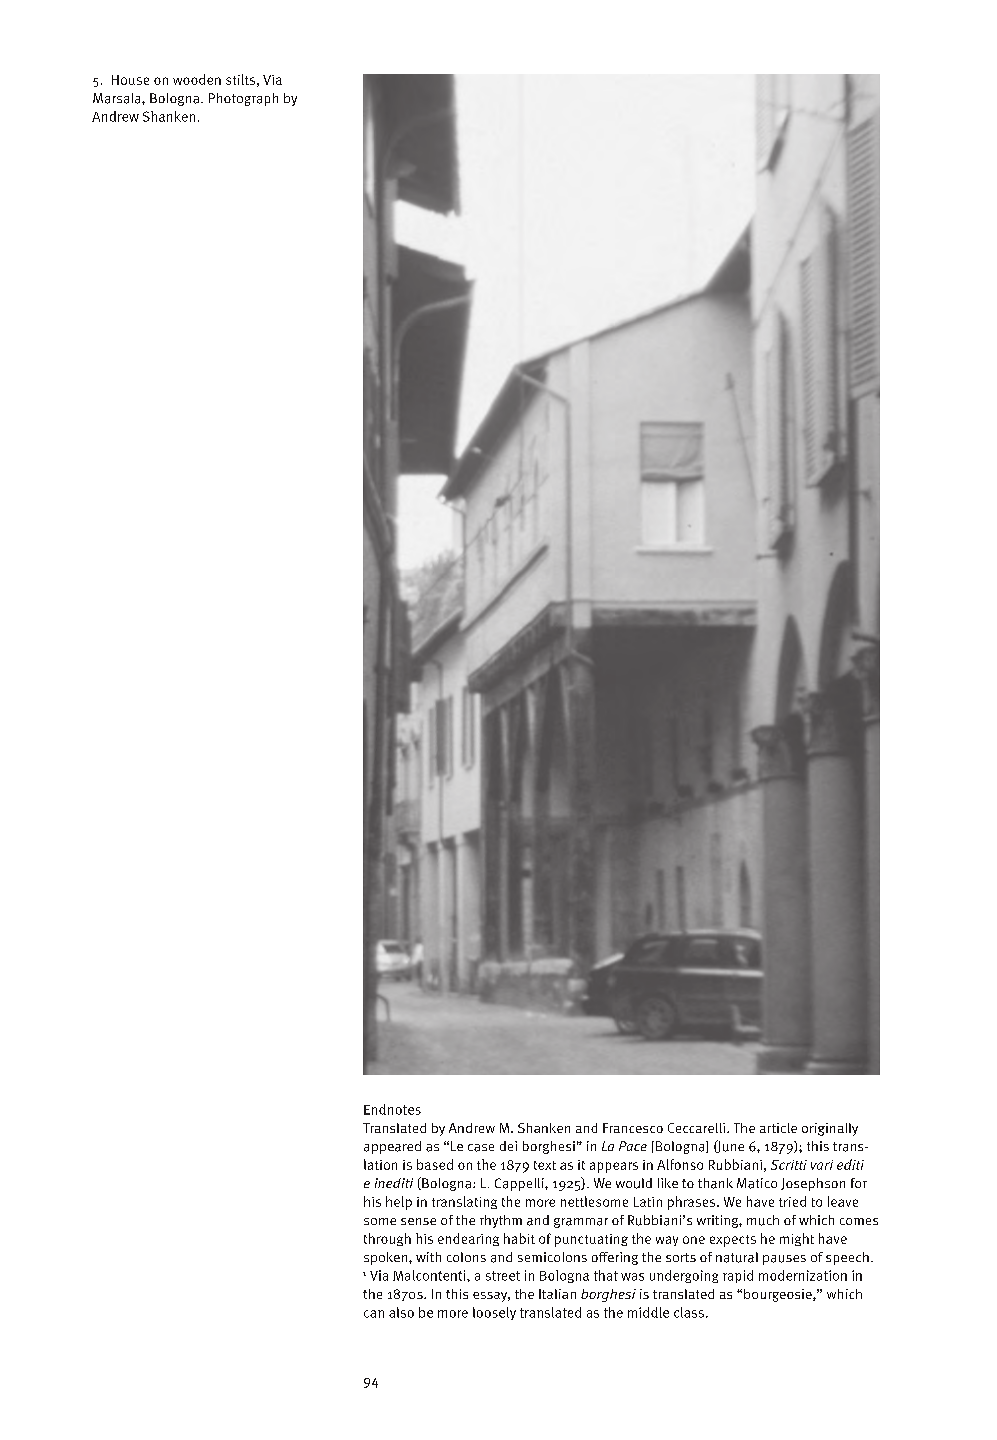  Describe the element at coordinates (130, 80) in the page. I see `House` at that location.
